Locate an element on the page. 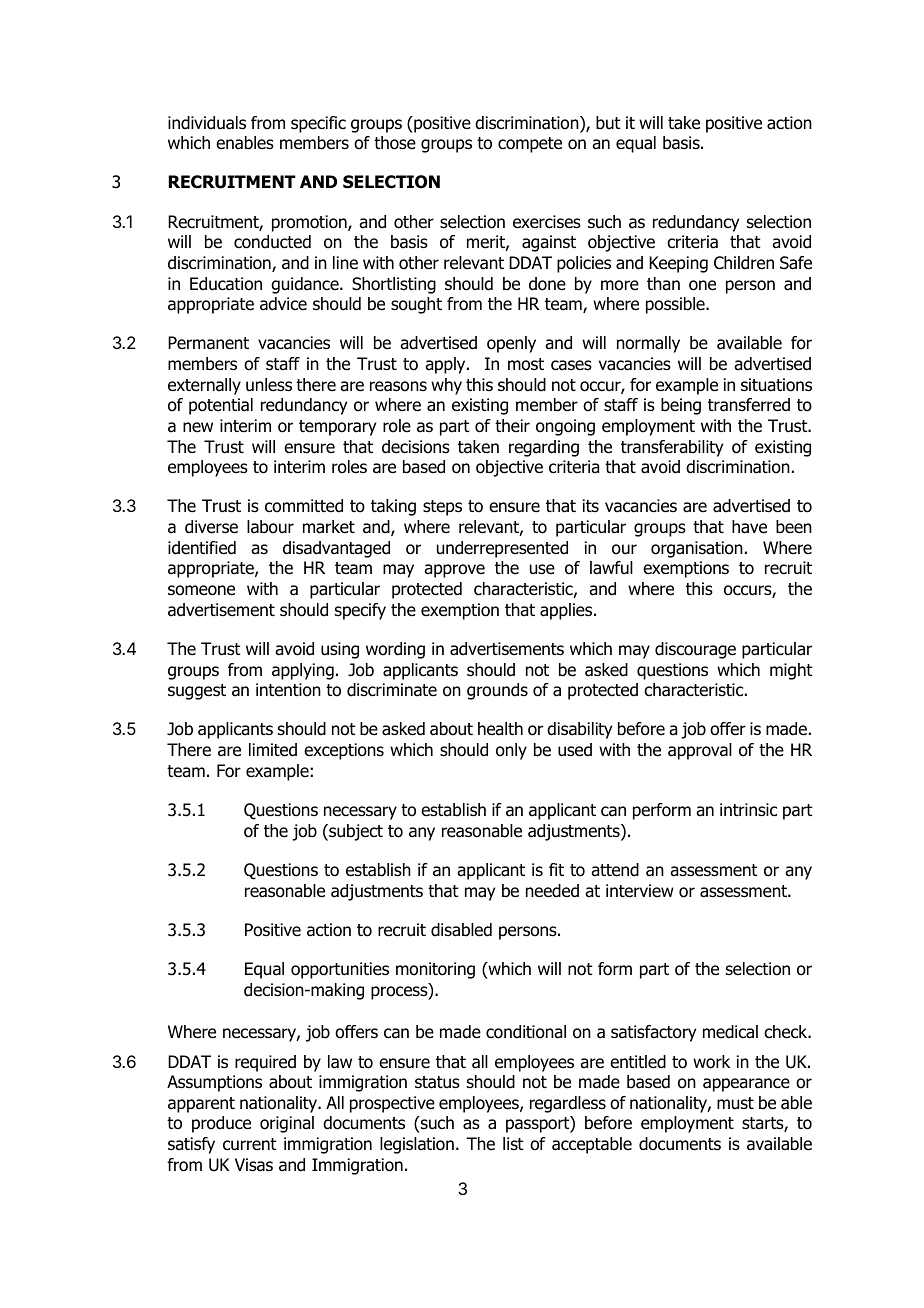 This image has height=1308, width=924. have is located at coordinates (749, 527).
